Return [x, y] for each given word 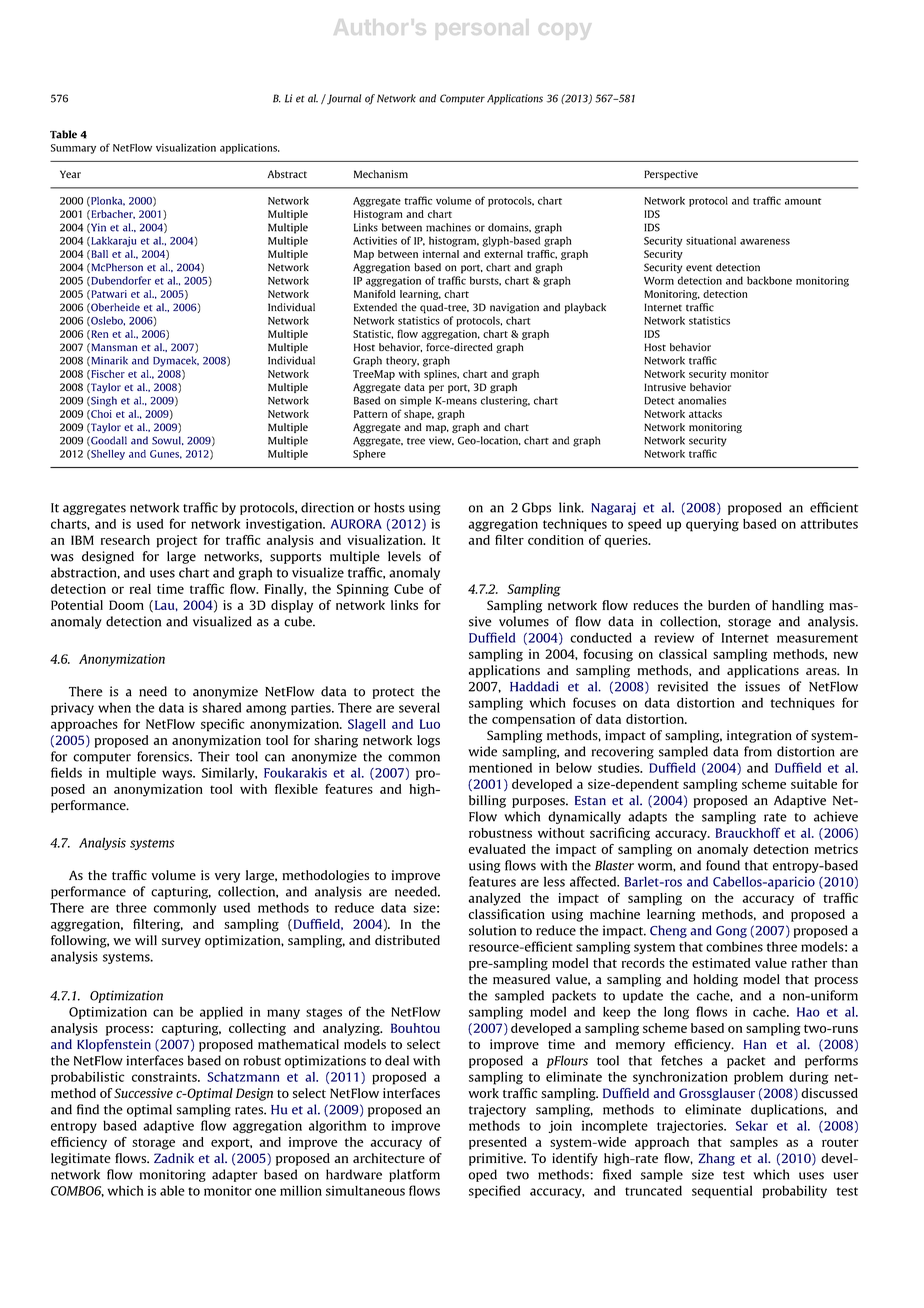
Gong [731, 932]
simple [415, 401]
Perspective [671, 175]
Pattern [371, 414]
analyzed [495, 899]
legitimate [81, 1159]
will [146, 940]
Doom [126, 605]
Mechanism [381, 174]
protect [393, 693]
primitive [497, 1159]
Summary [73, 149]
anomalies [702, 400]
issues [762, 686]
